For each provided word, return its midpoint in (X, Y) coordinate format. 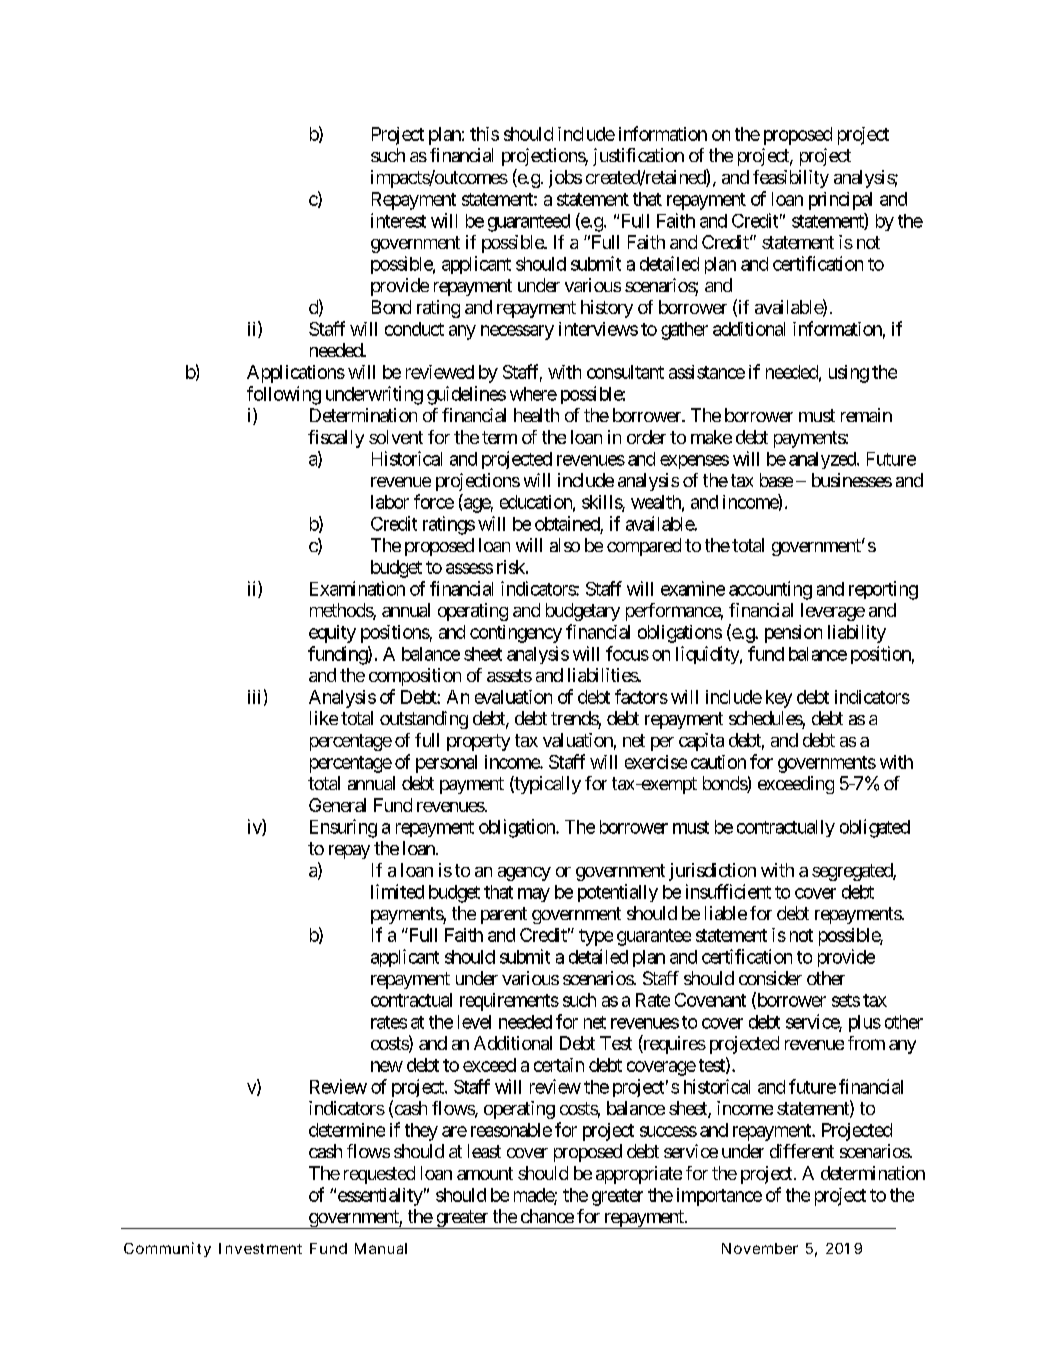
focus (627, 653)
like (324, 718)
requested (379, 1175)
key (779, 699)
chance (547, 1216)
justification (638, 157)
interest (398, 220)
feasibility (791, 179)
